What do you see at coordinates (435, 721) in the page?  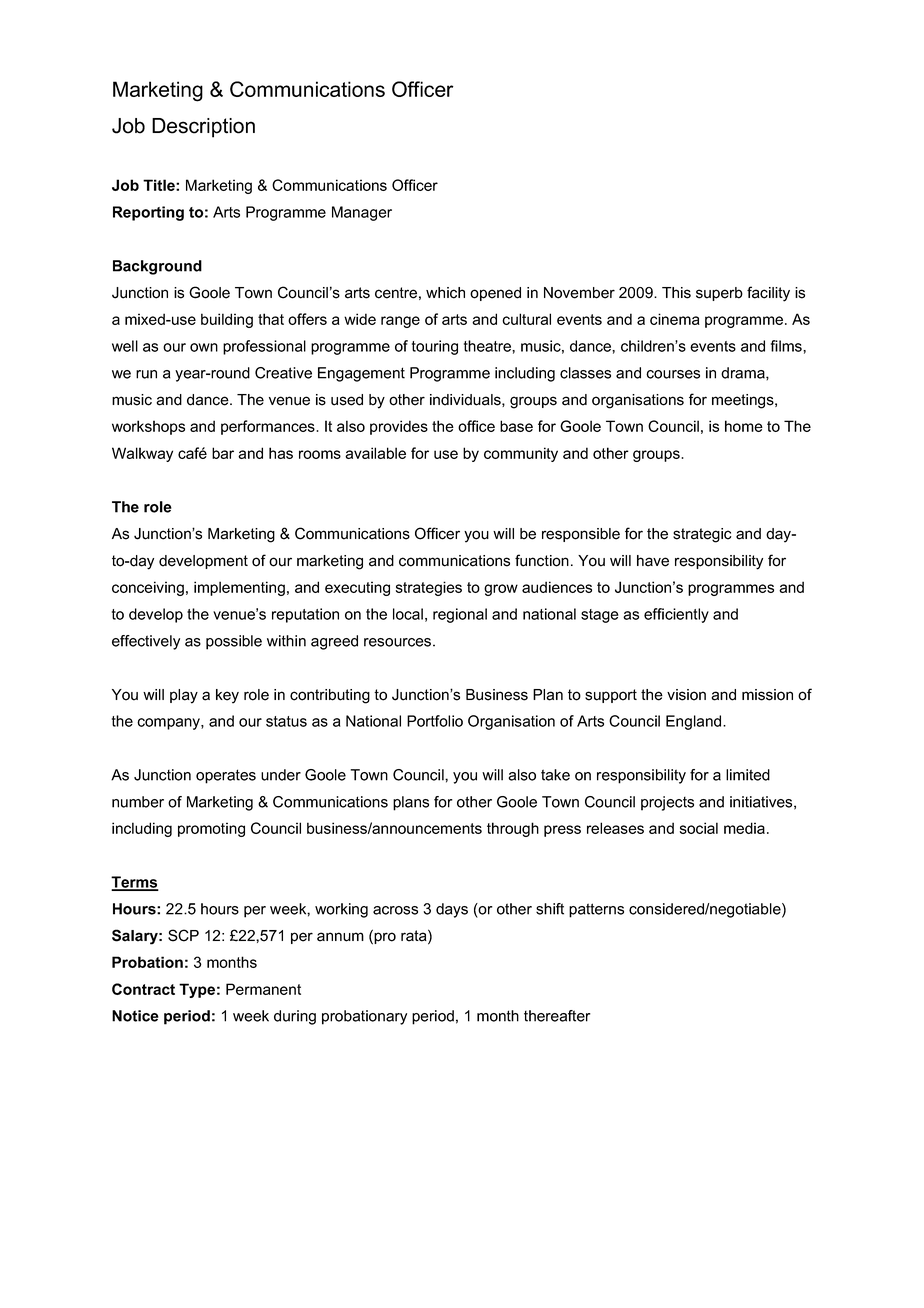 I see `Portfolio` at bounding box center [435, 721].
